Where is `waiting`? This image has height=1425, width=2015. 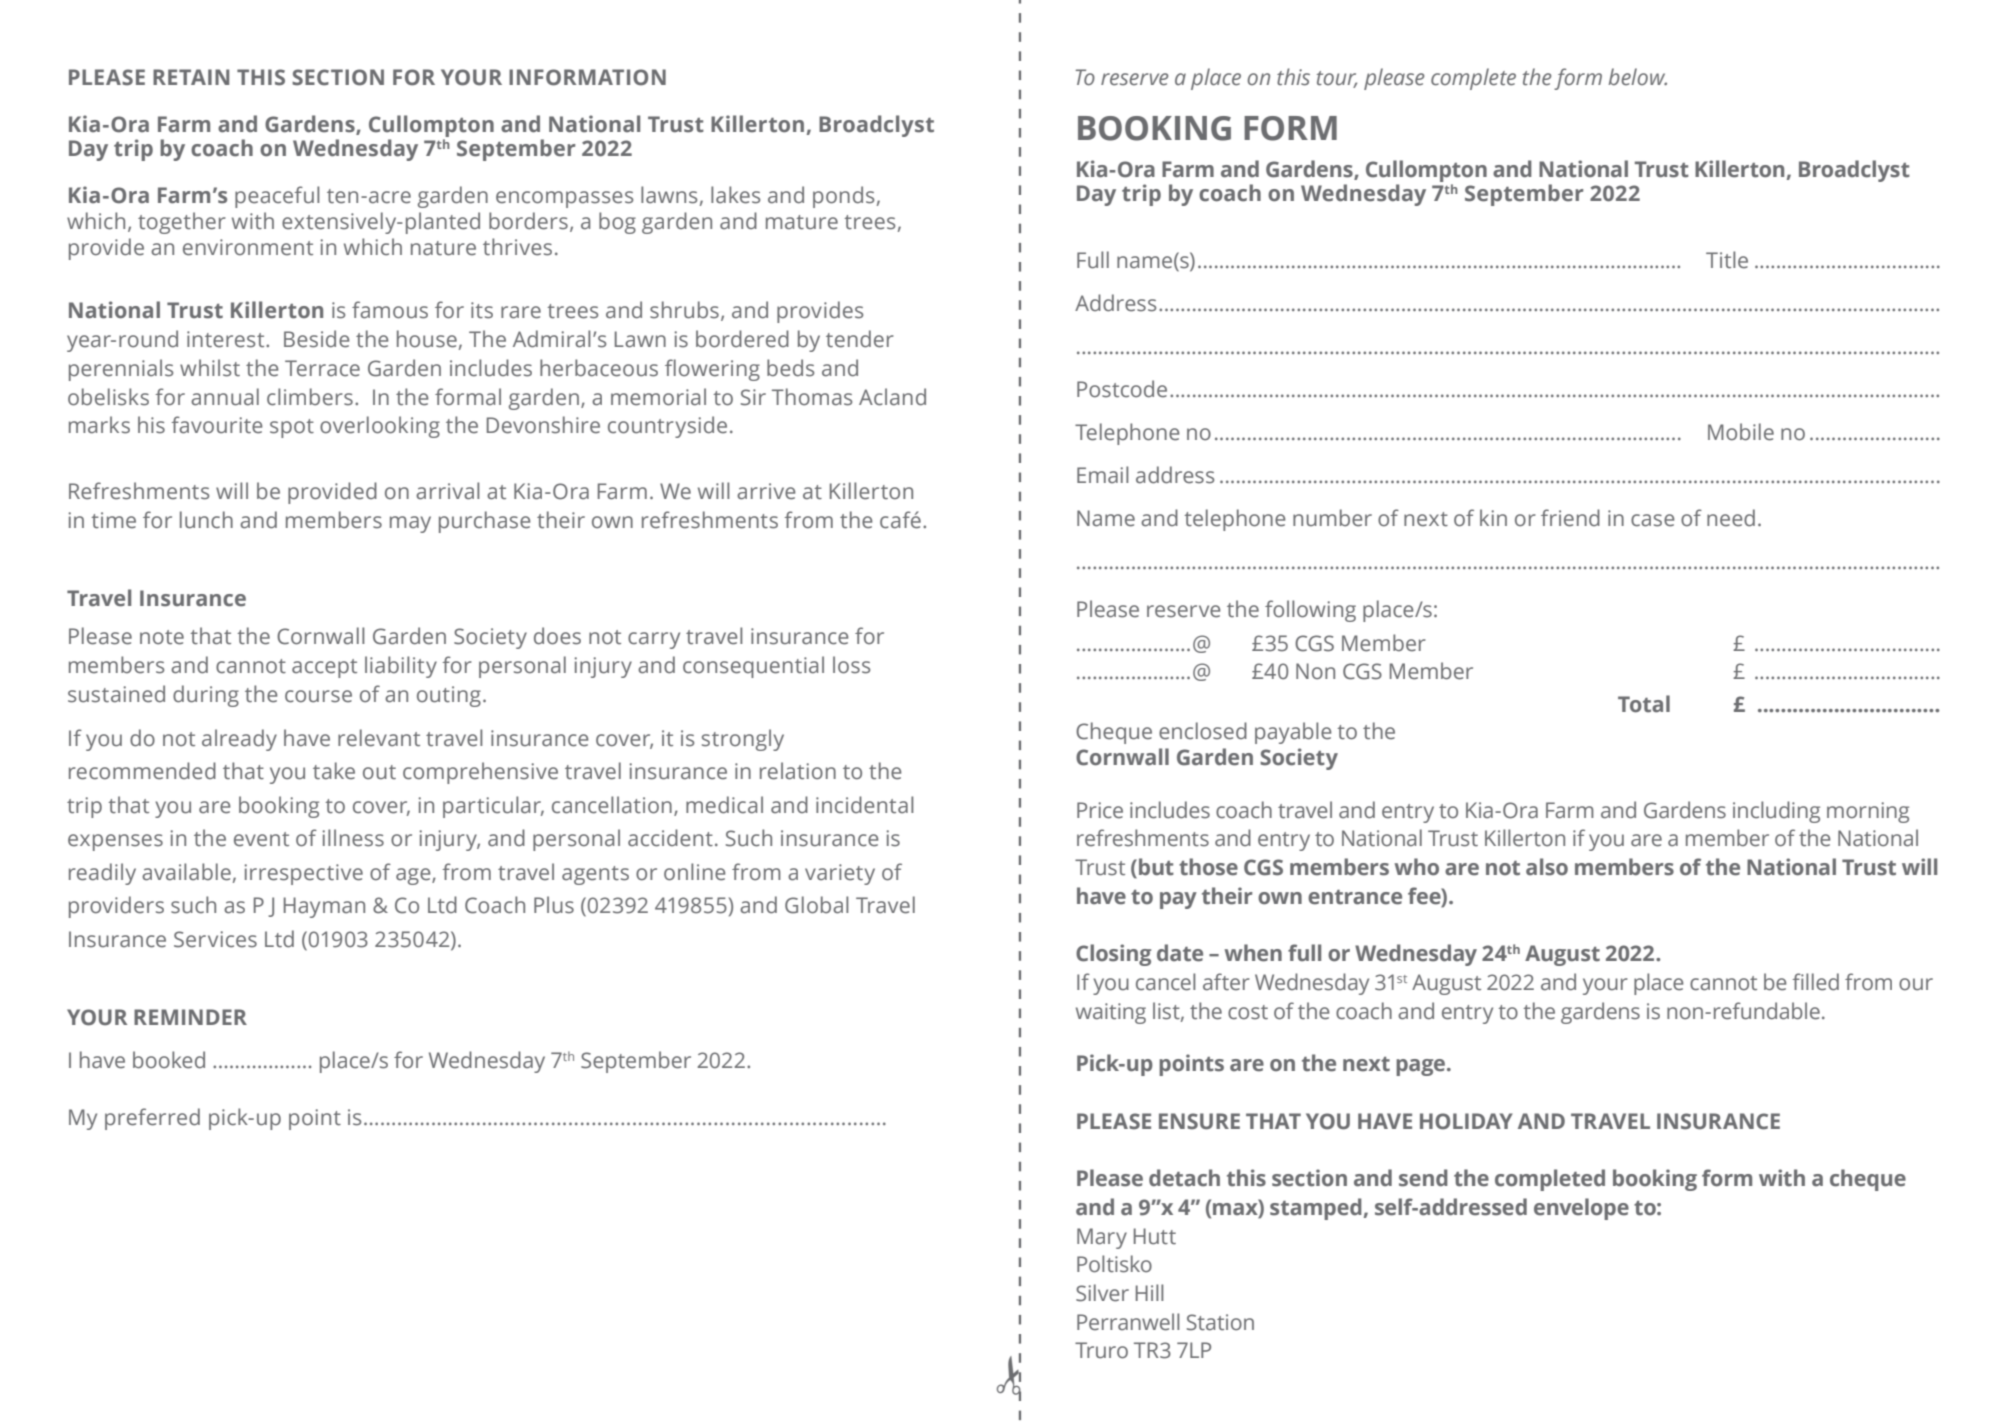
waiting is located at coordinates (1111, 1013).
